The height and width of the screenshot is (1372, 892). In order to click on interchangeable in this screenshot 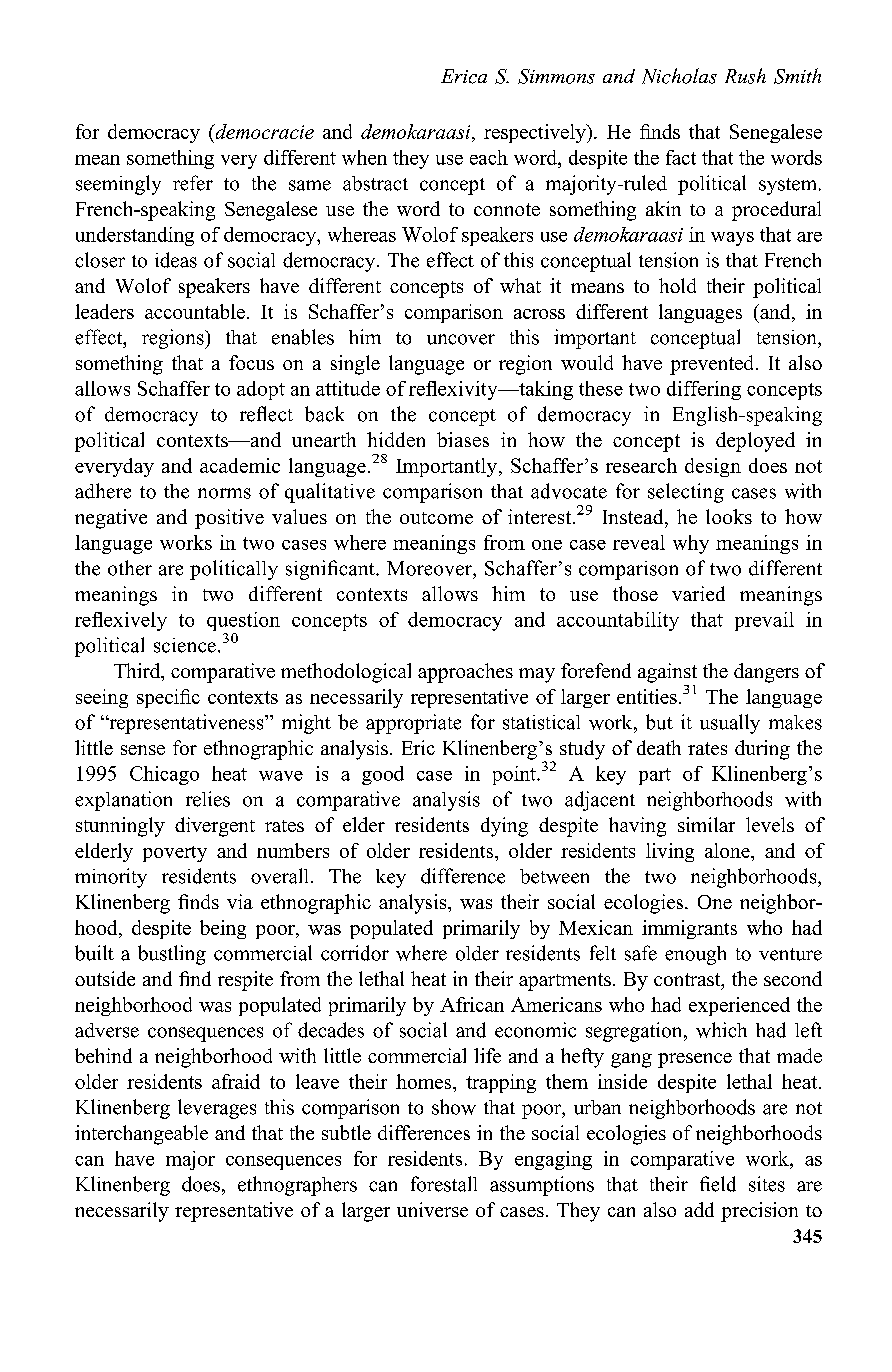, I will do `click(141, 1135)`.
